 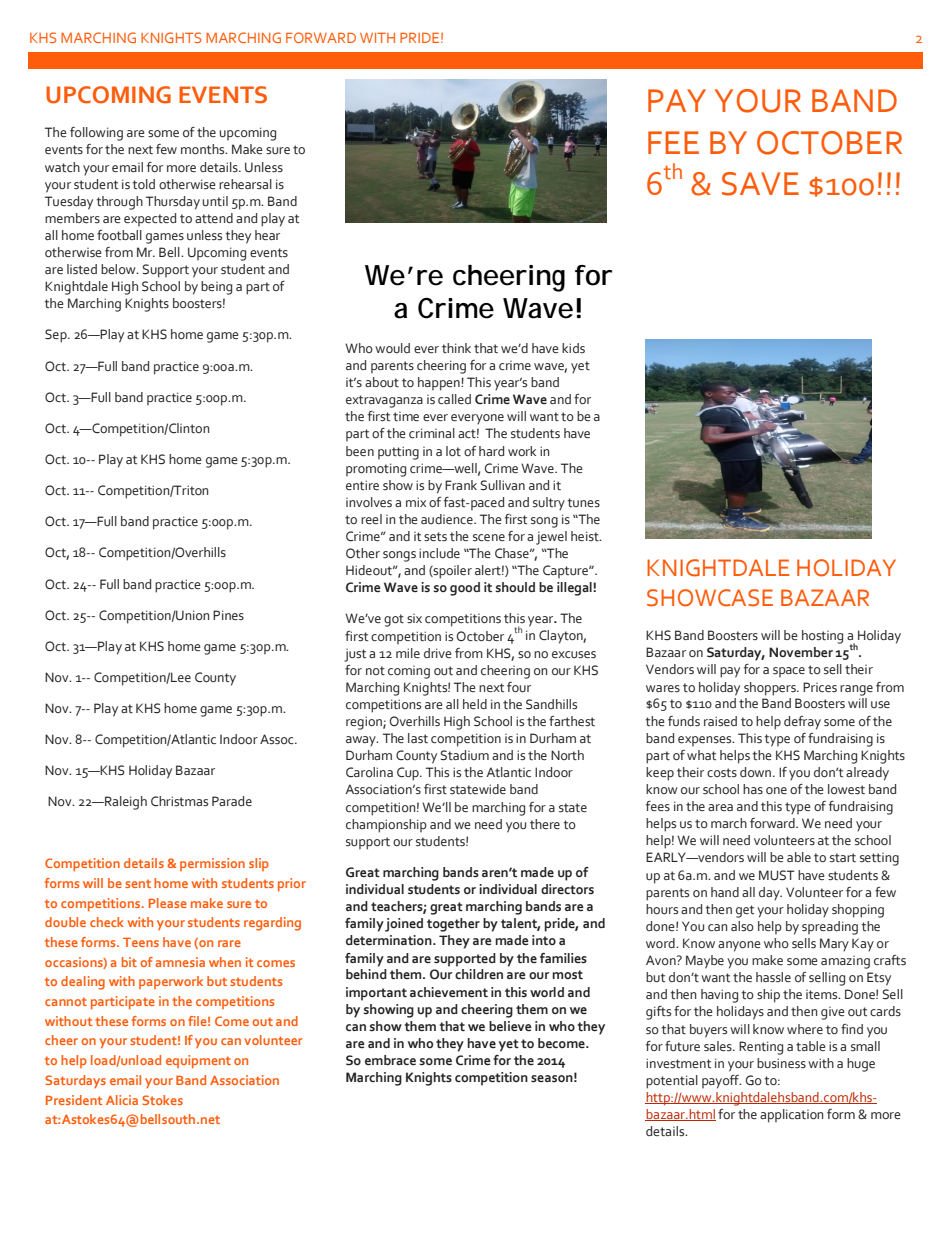 What do you see at coordinates (760, 184) in the screenshot?
I see `SAVE` at bounding box center [760, 184].
